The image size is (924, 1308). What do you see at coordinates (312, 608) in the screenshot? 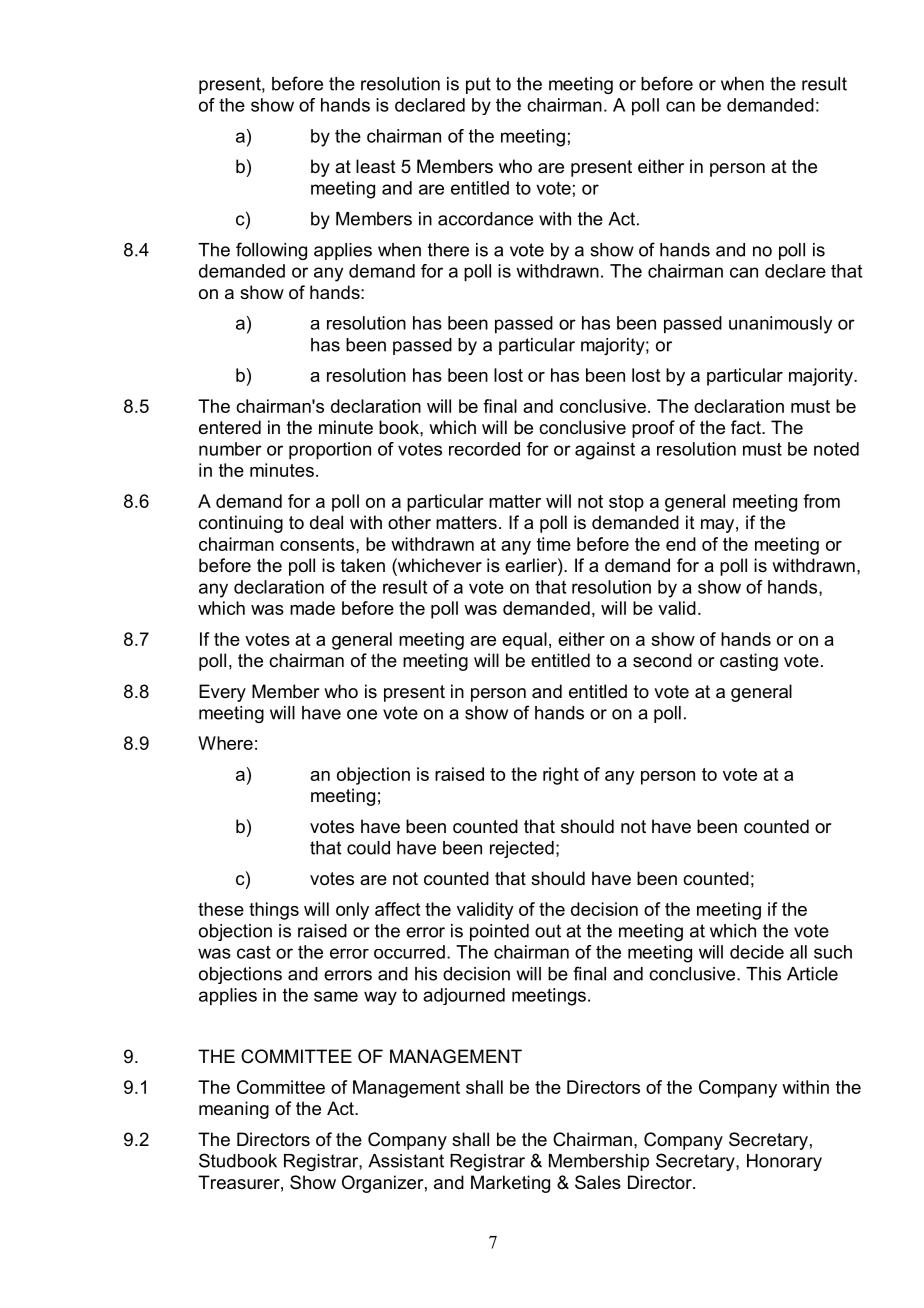
I see `made` at bounding box center [312, 608].
